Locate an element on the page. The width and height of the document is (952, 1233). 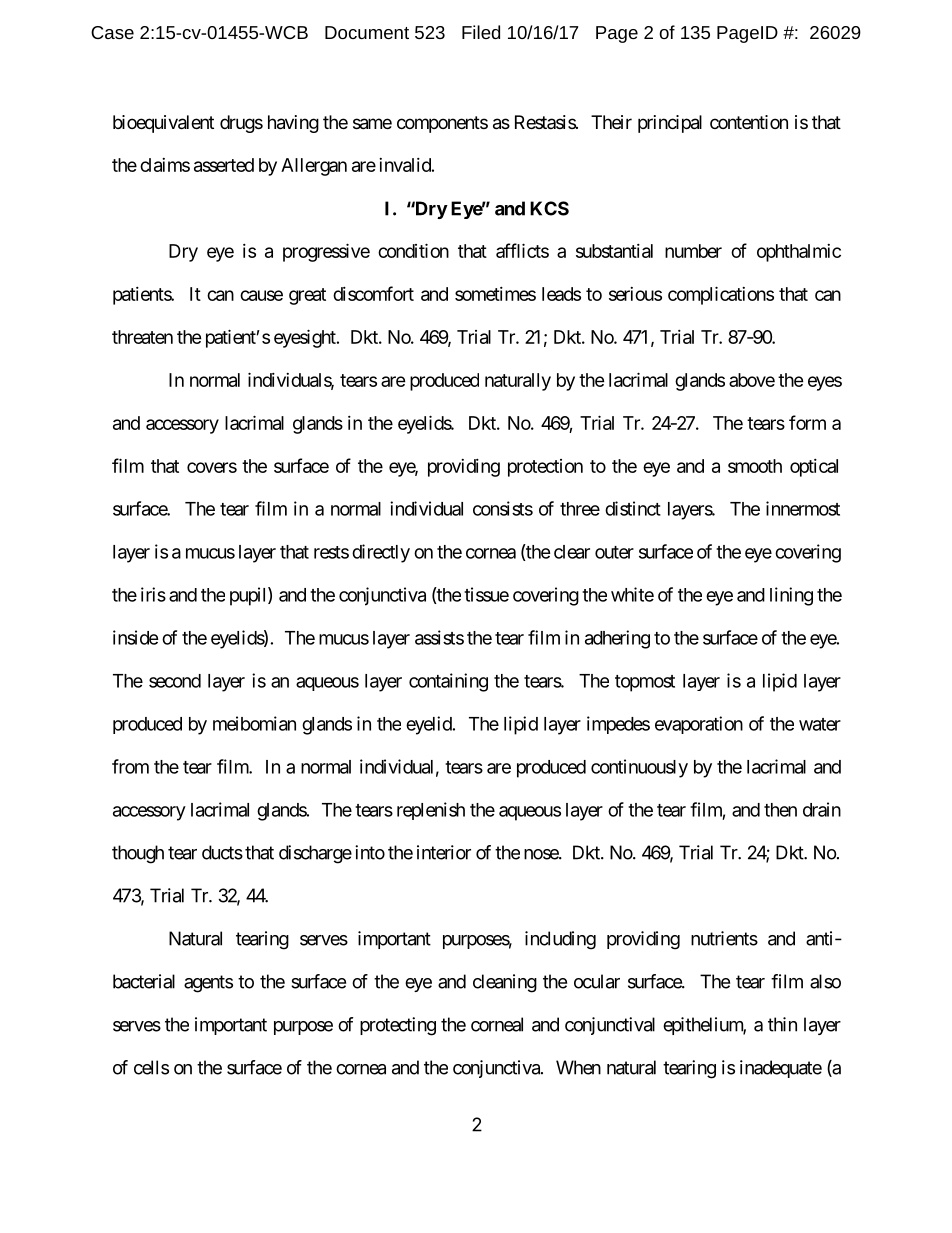
second is located at coordinates (175, 681).
